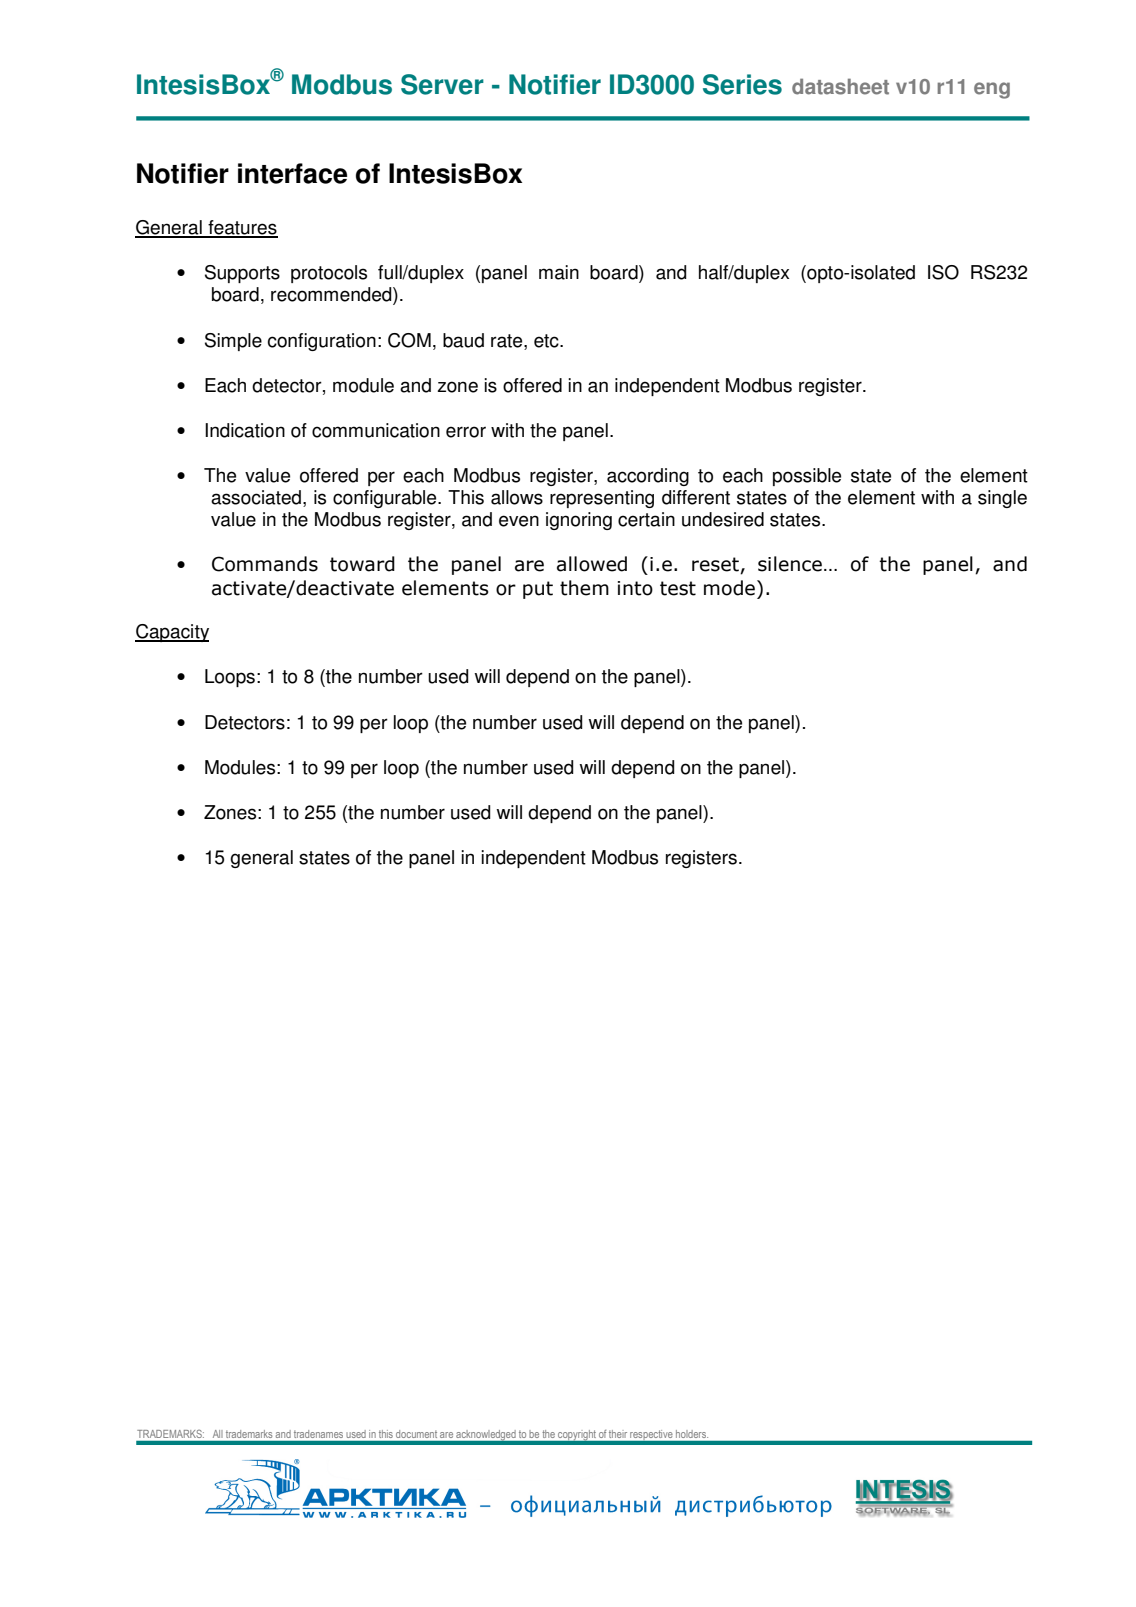 The image size is (1136, 1607). I want to click on datasheet, so click(840, 86).
